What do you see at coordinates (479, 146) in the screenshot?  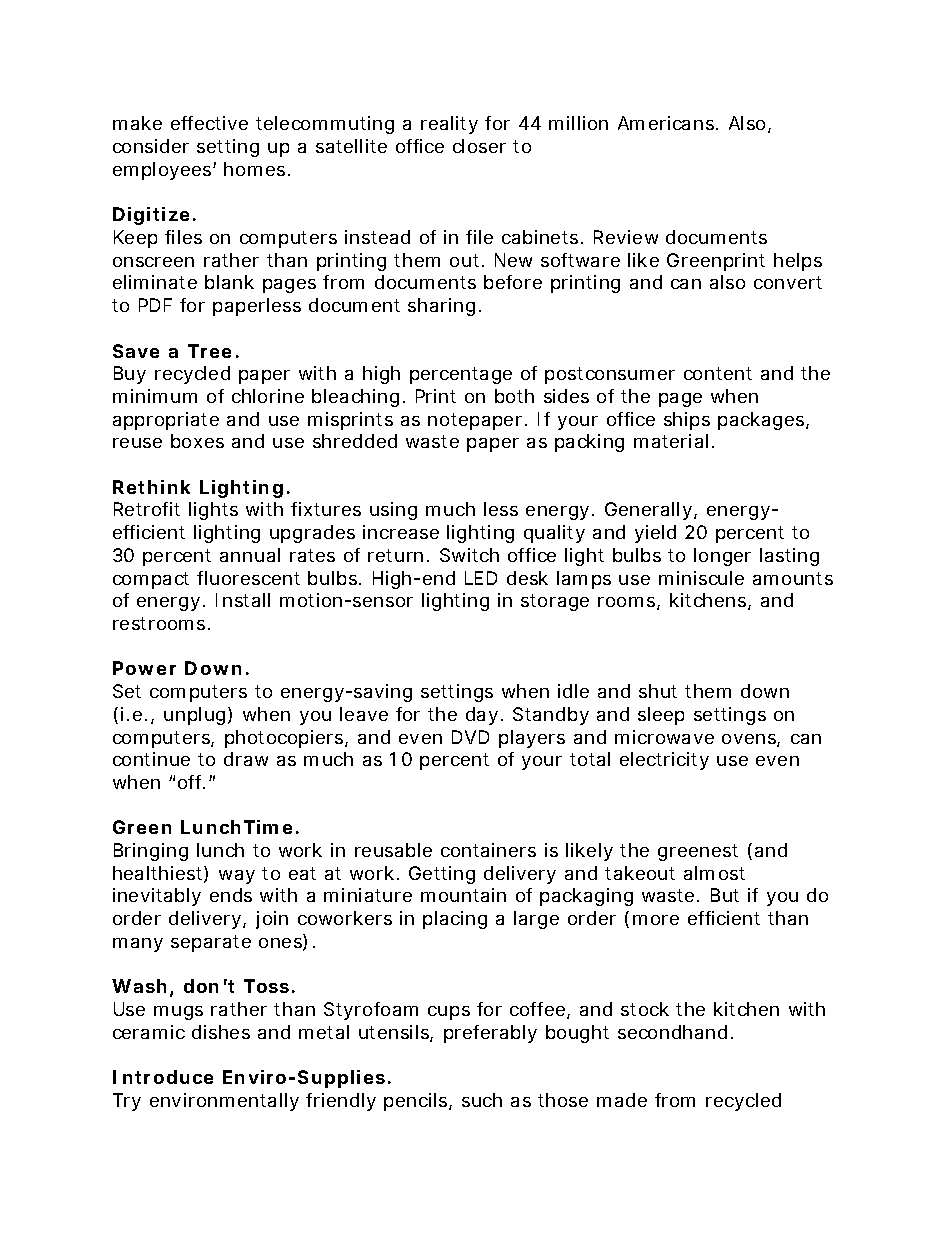 I see `closer` at bounding box center [479, 146].
